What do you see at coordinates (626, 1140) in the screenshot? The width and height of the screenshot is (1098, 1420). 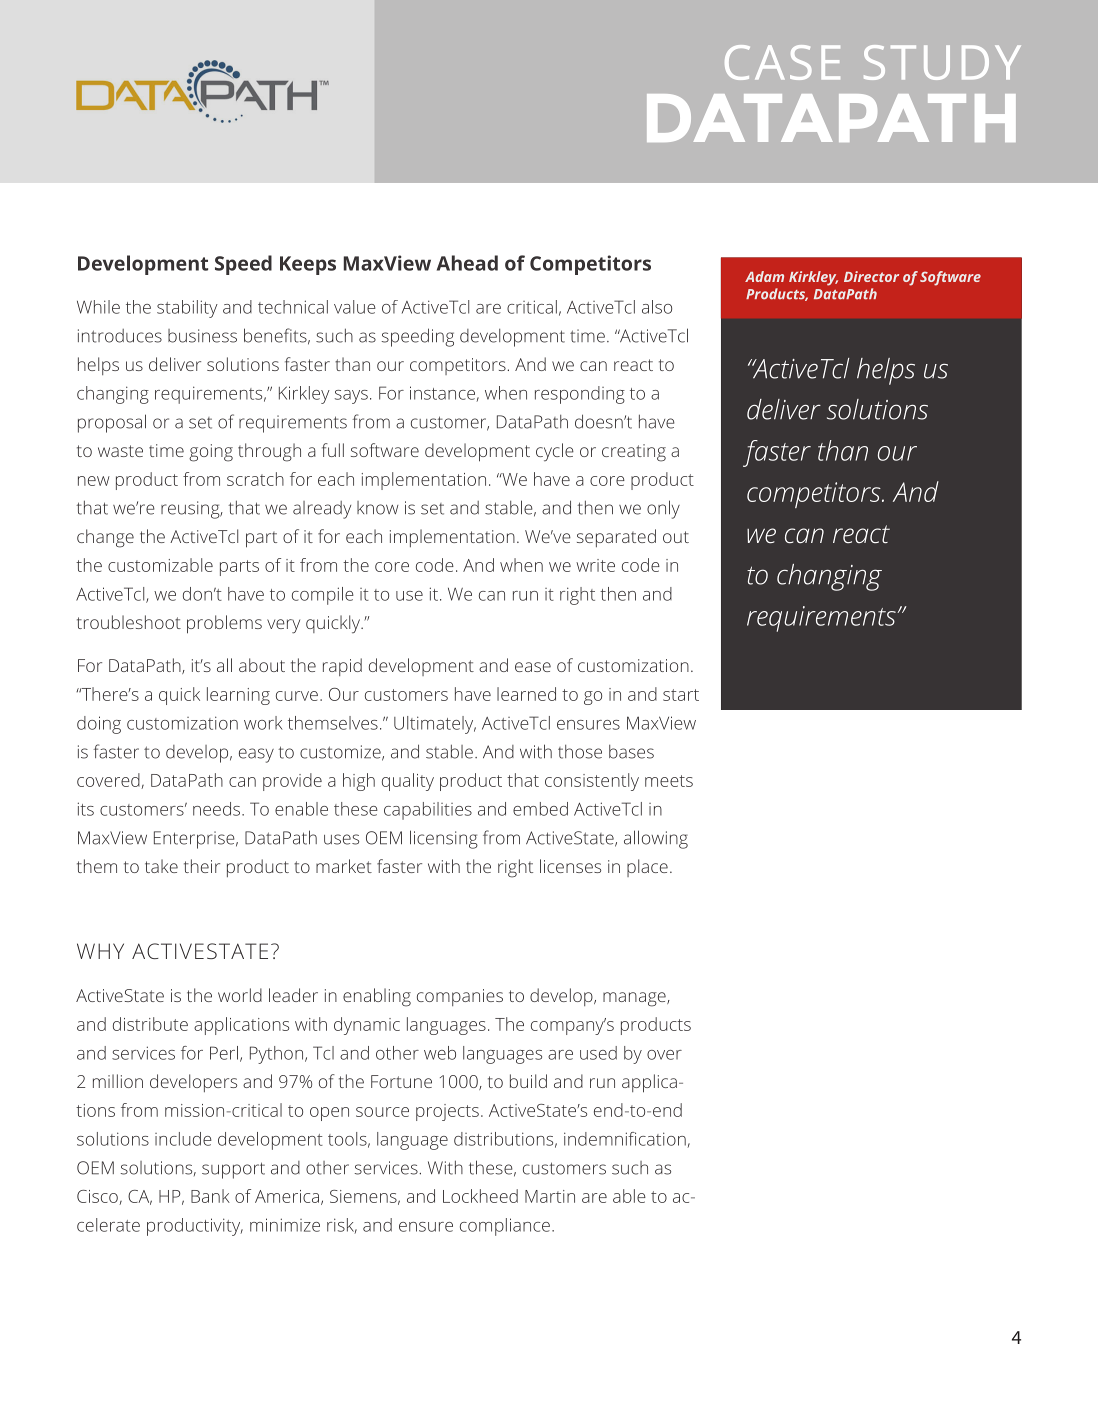 I see `indemnification` at bounding box center [626, 1140].
